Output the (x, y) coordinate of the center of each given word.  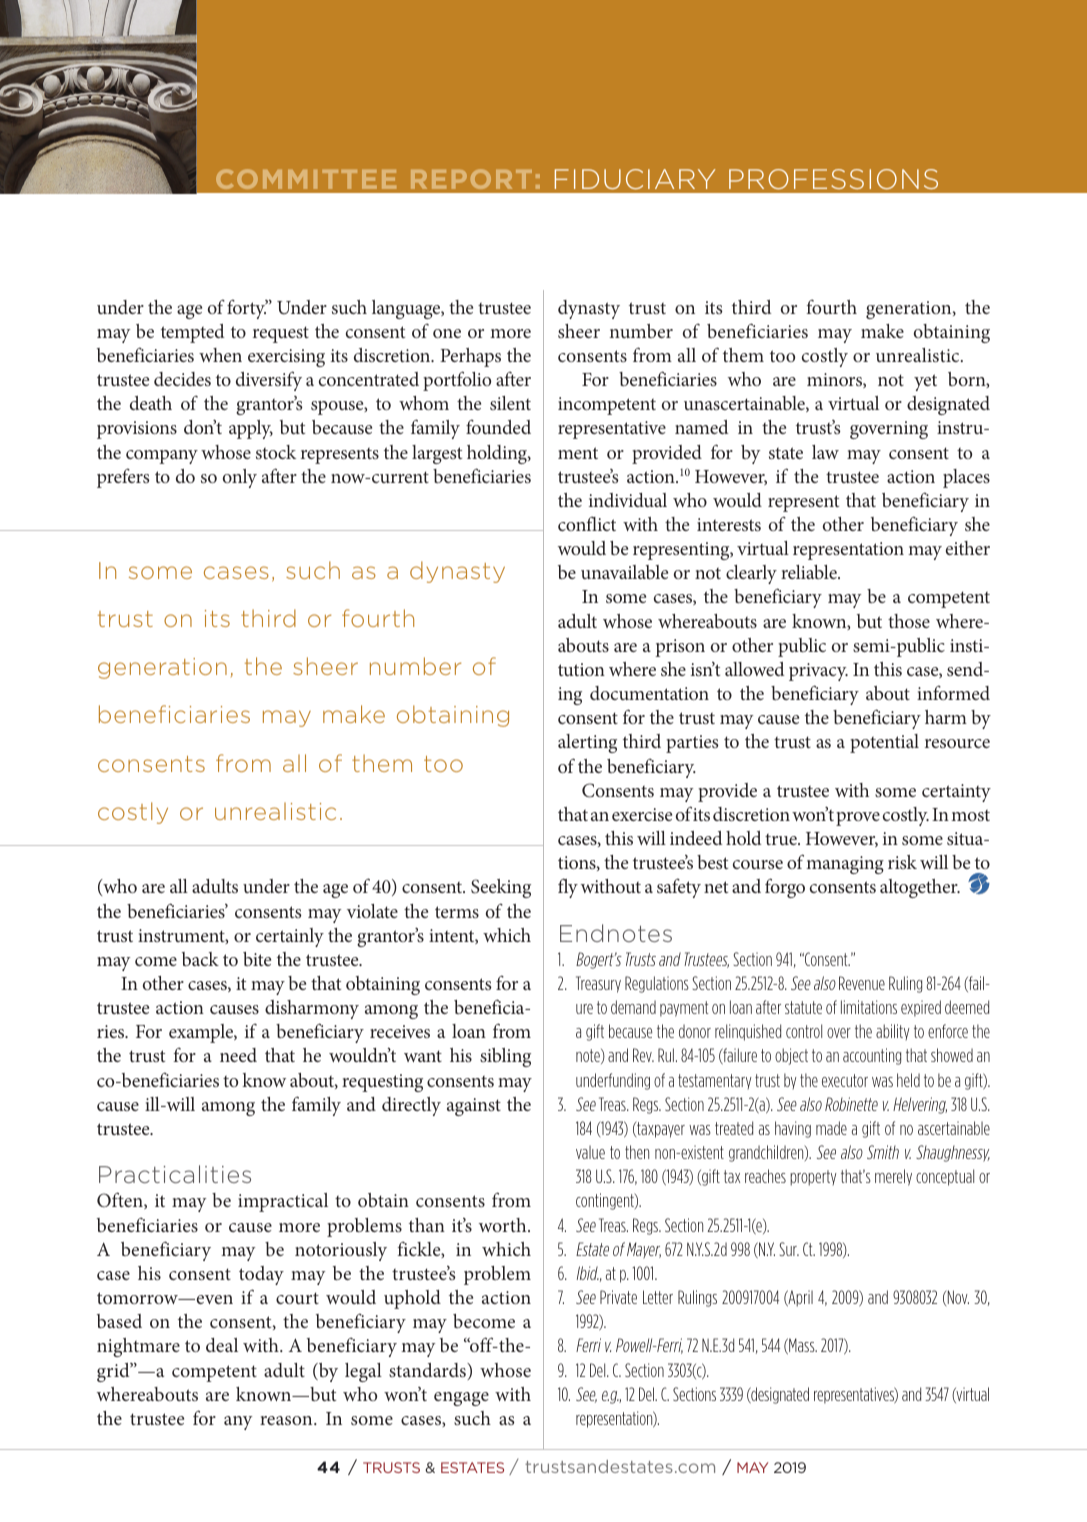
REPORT (471, 179)
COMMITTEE (306, 179)
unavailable (624, 572)
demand (633, 1007)
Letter (658, 1297)
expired (921, 1008)
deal (222, 1345)
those (909, 621)
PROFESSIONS (833, 179)
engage (461, 1399)
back (200, 959)
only (240, 478)
